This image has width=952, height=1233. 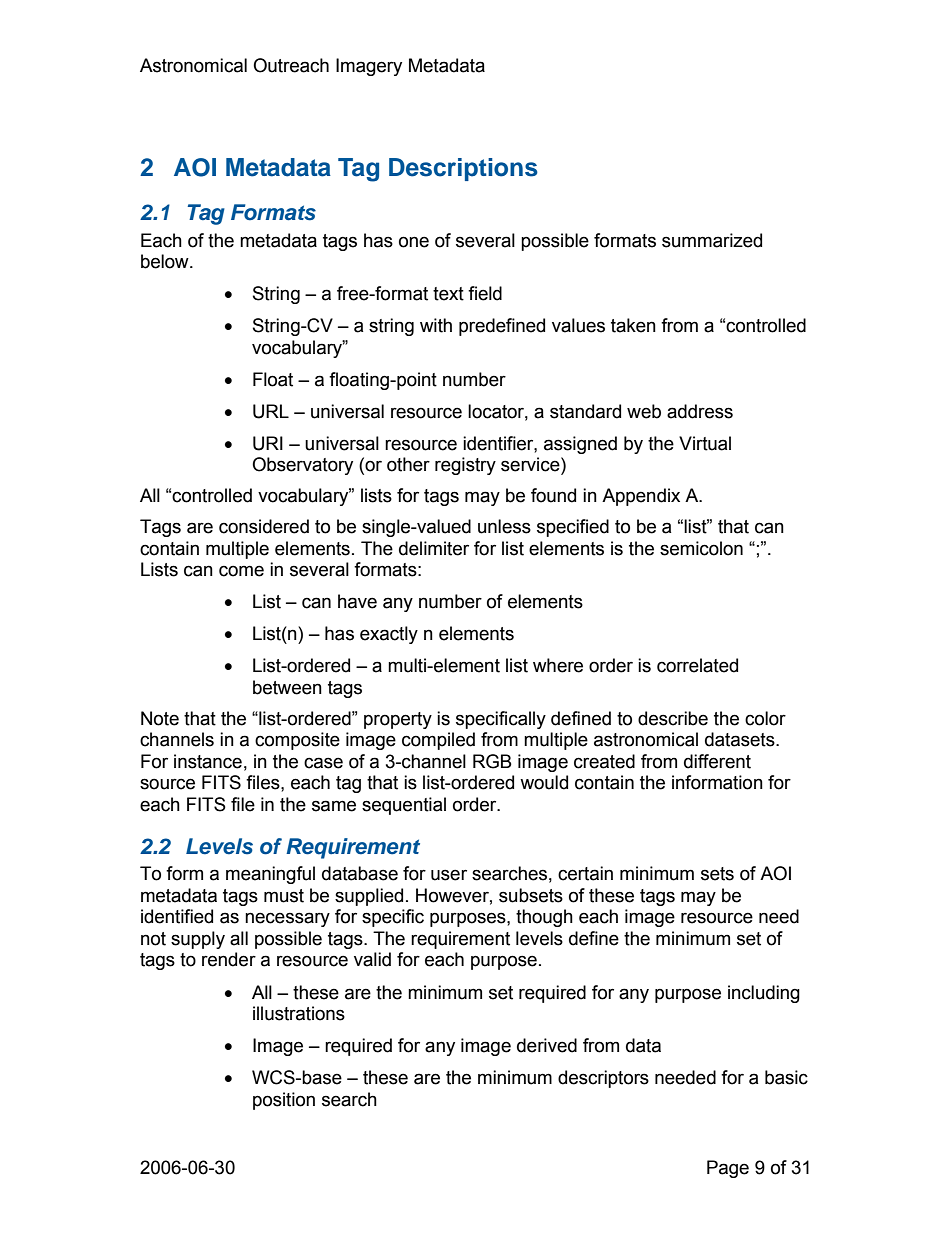 I want to click on URI, so click(x=268, y=443).
